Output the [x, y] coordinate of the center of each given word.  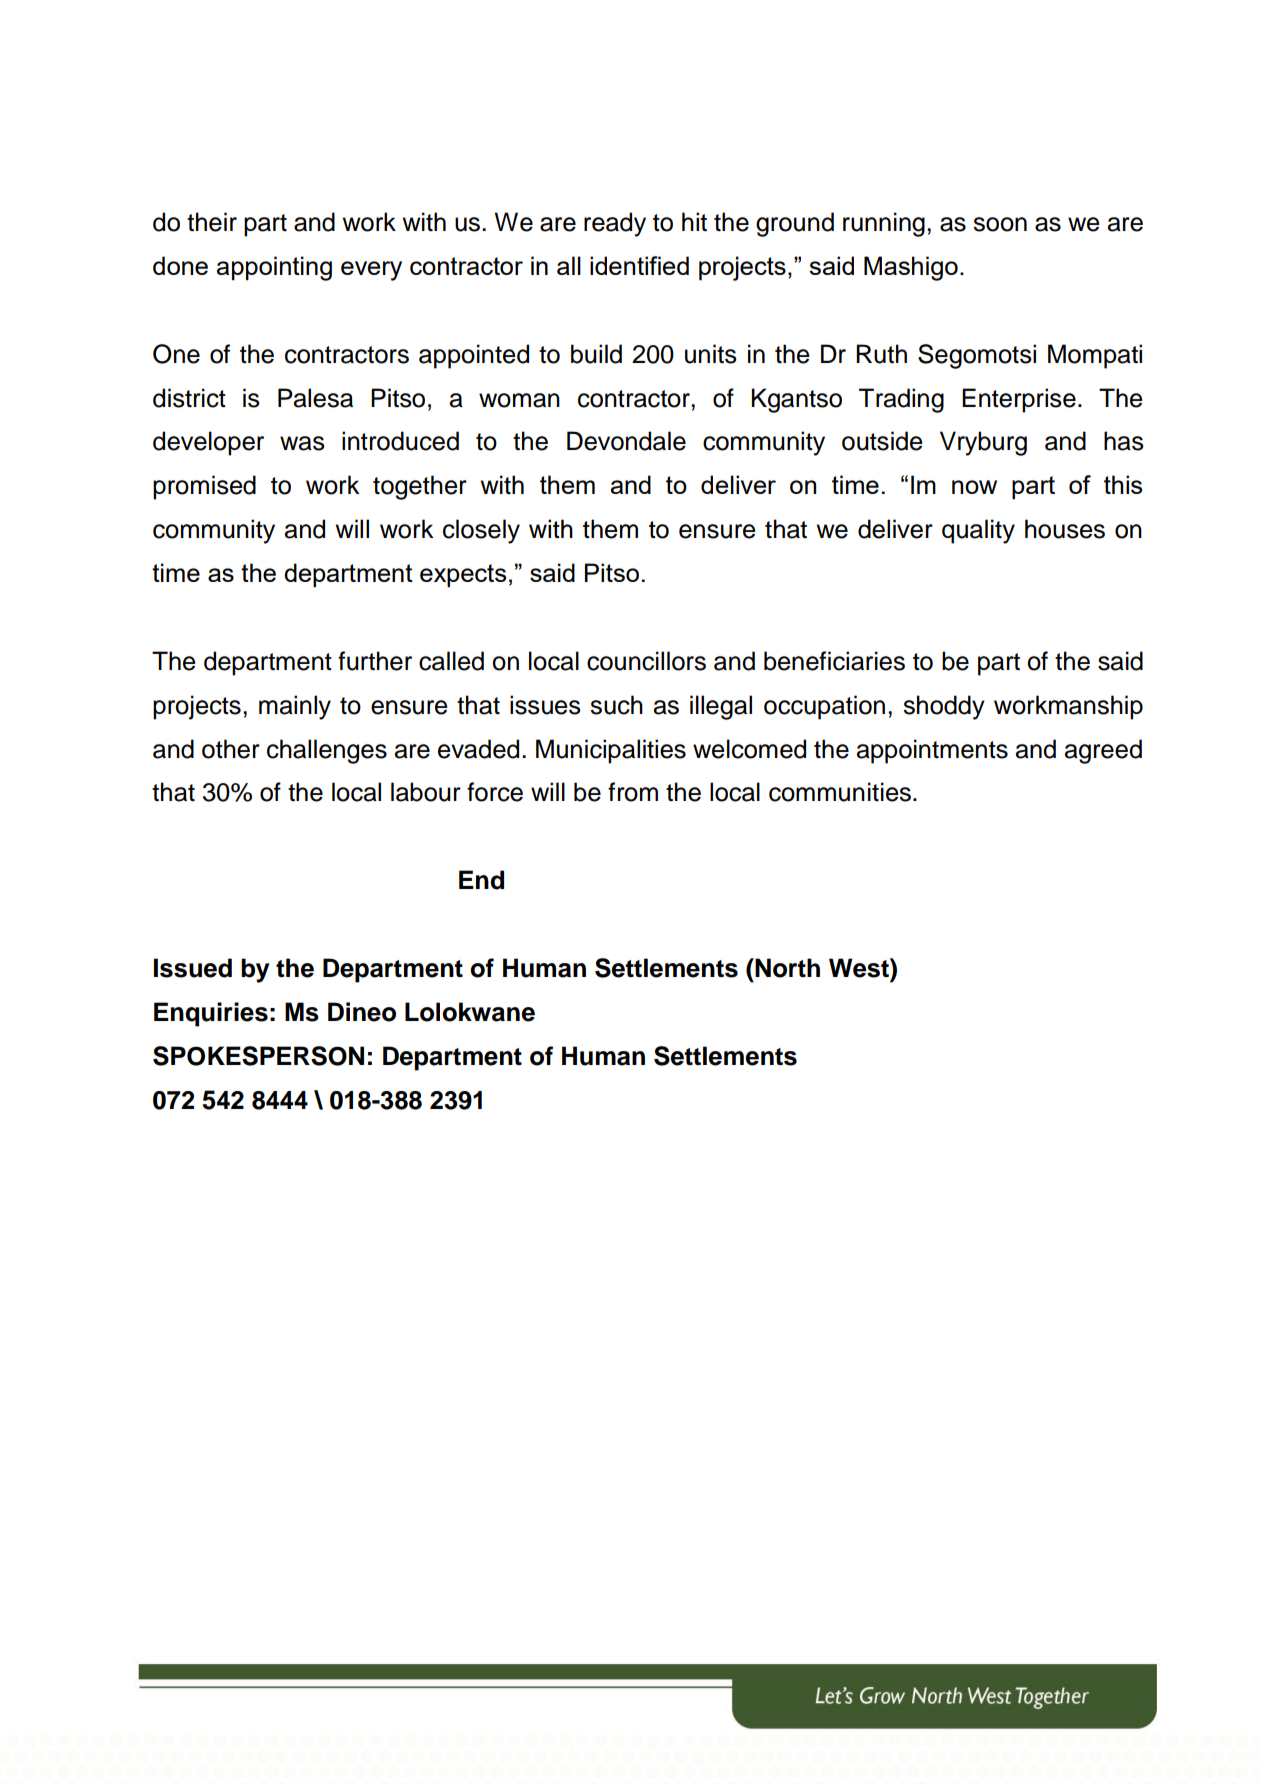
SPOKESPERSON [258, 1056]
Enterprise [1019, 400]
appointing [274, 268]
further [375, 661]
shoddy [944, 707]
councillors [646, 661]
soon [1000, 224]
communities [840, 792]
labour [426, 792]
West [860, 968]
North [786, 968]
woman [519, 400]
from [633, 792]
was [302, 443]
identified [639, 265]
